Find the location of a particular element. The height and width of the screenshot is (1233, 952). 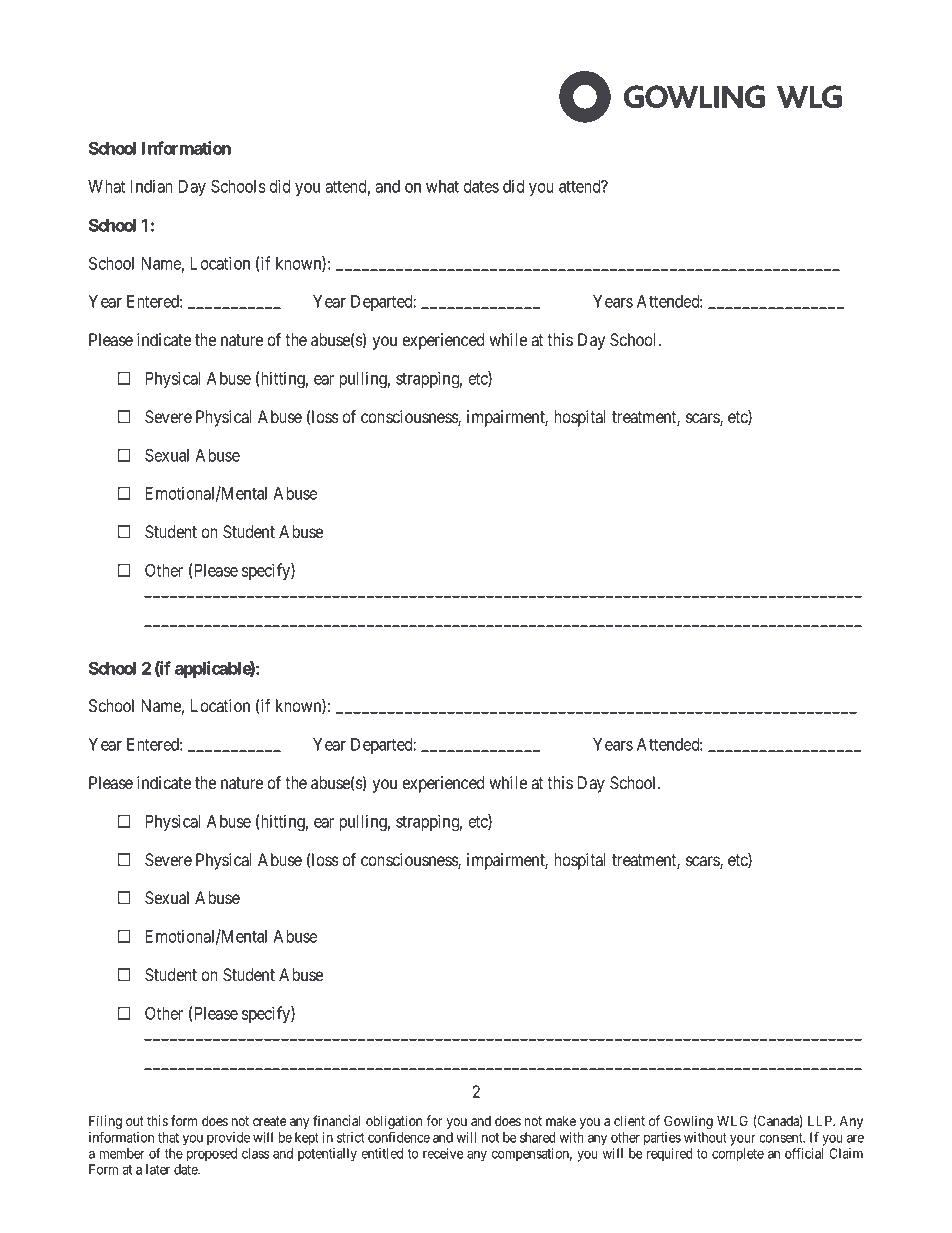

Filing is located at coordinates (105, 1122).
